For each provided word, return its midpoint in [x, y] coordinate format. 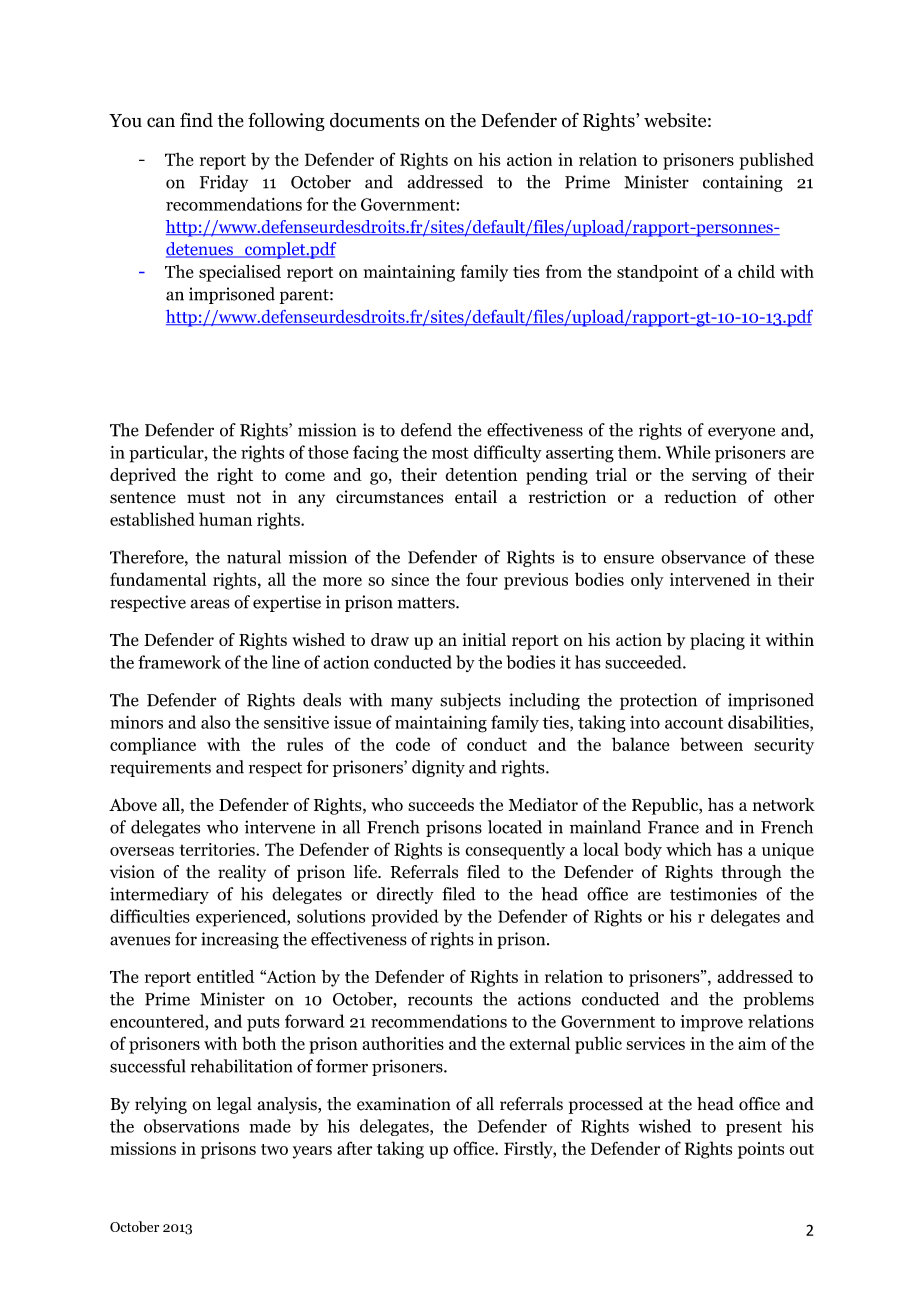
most [450, 453]
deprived [143, 476]
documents [375, 120]
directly [405, 895]
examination [404, 1104]
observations [191, 1126]
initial [484, 639]
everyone [741, 433]
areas [210, 604]
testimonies [713, 894]
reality [242, 873]
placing [717, 641]
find [196, 119]
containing [743, 183]
